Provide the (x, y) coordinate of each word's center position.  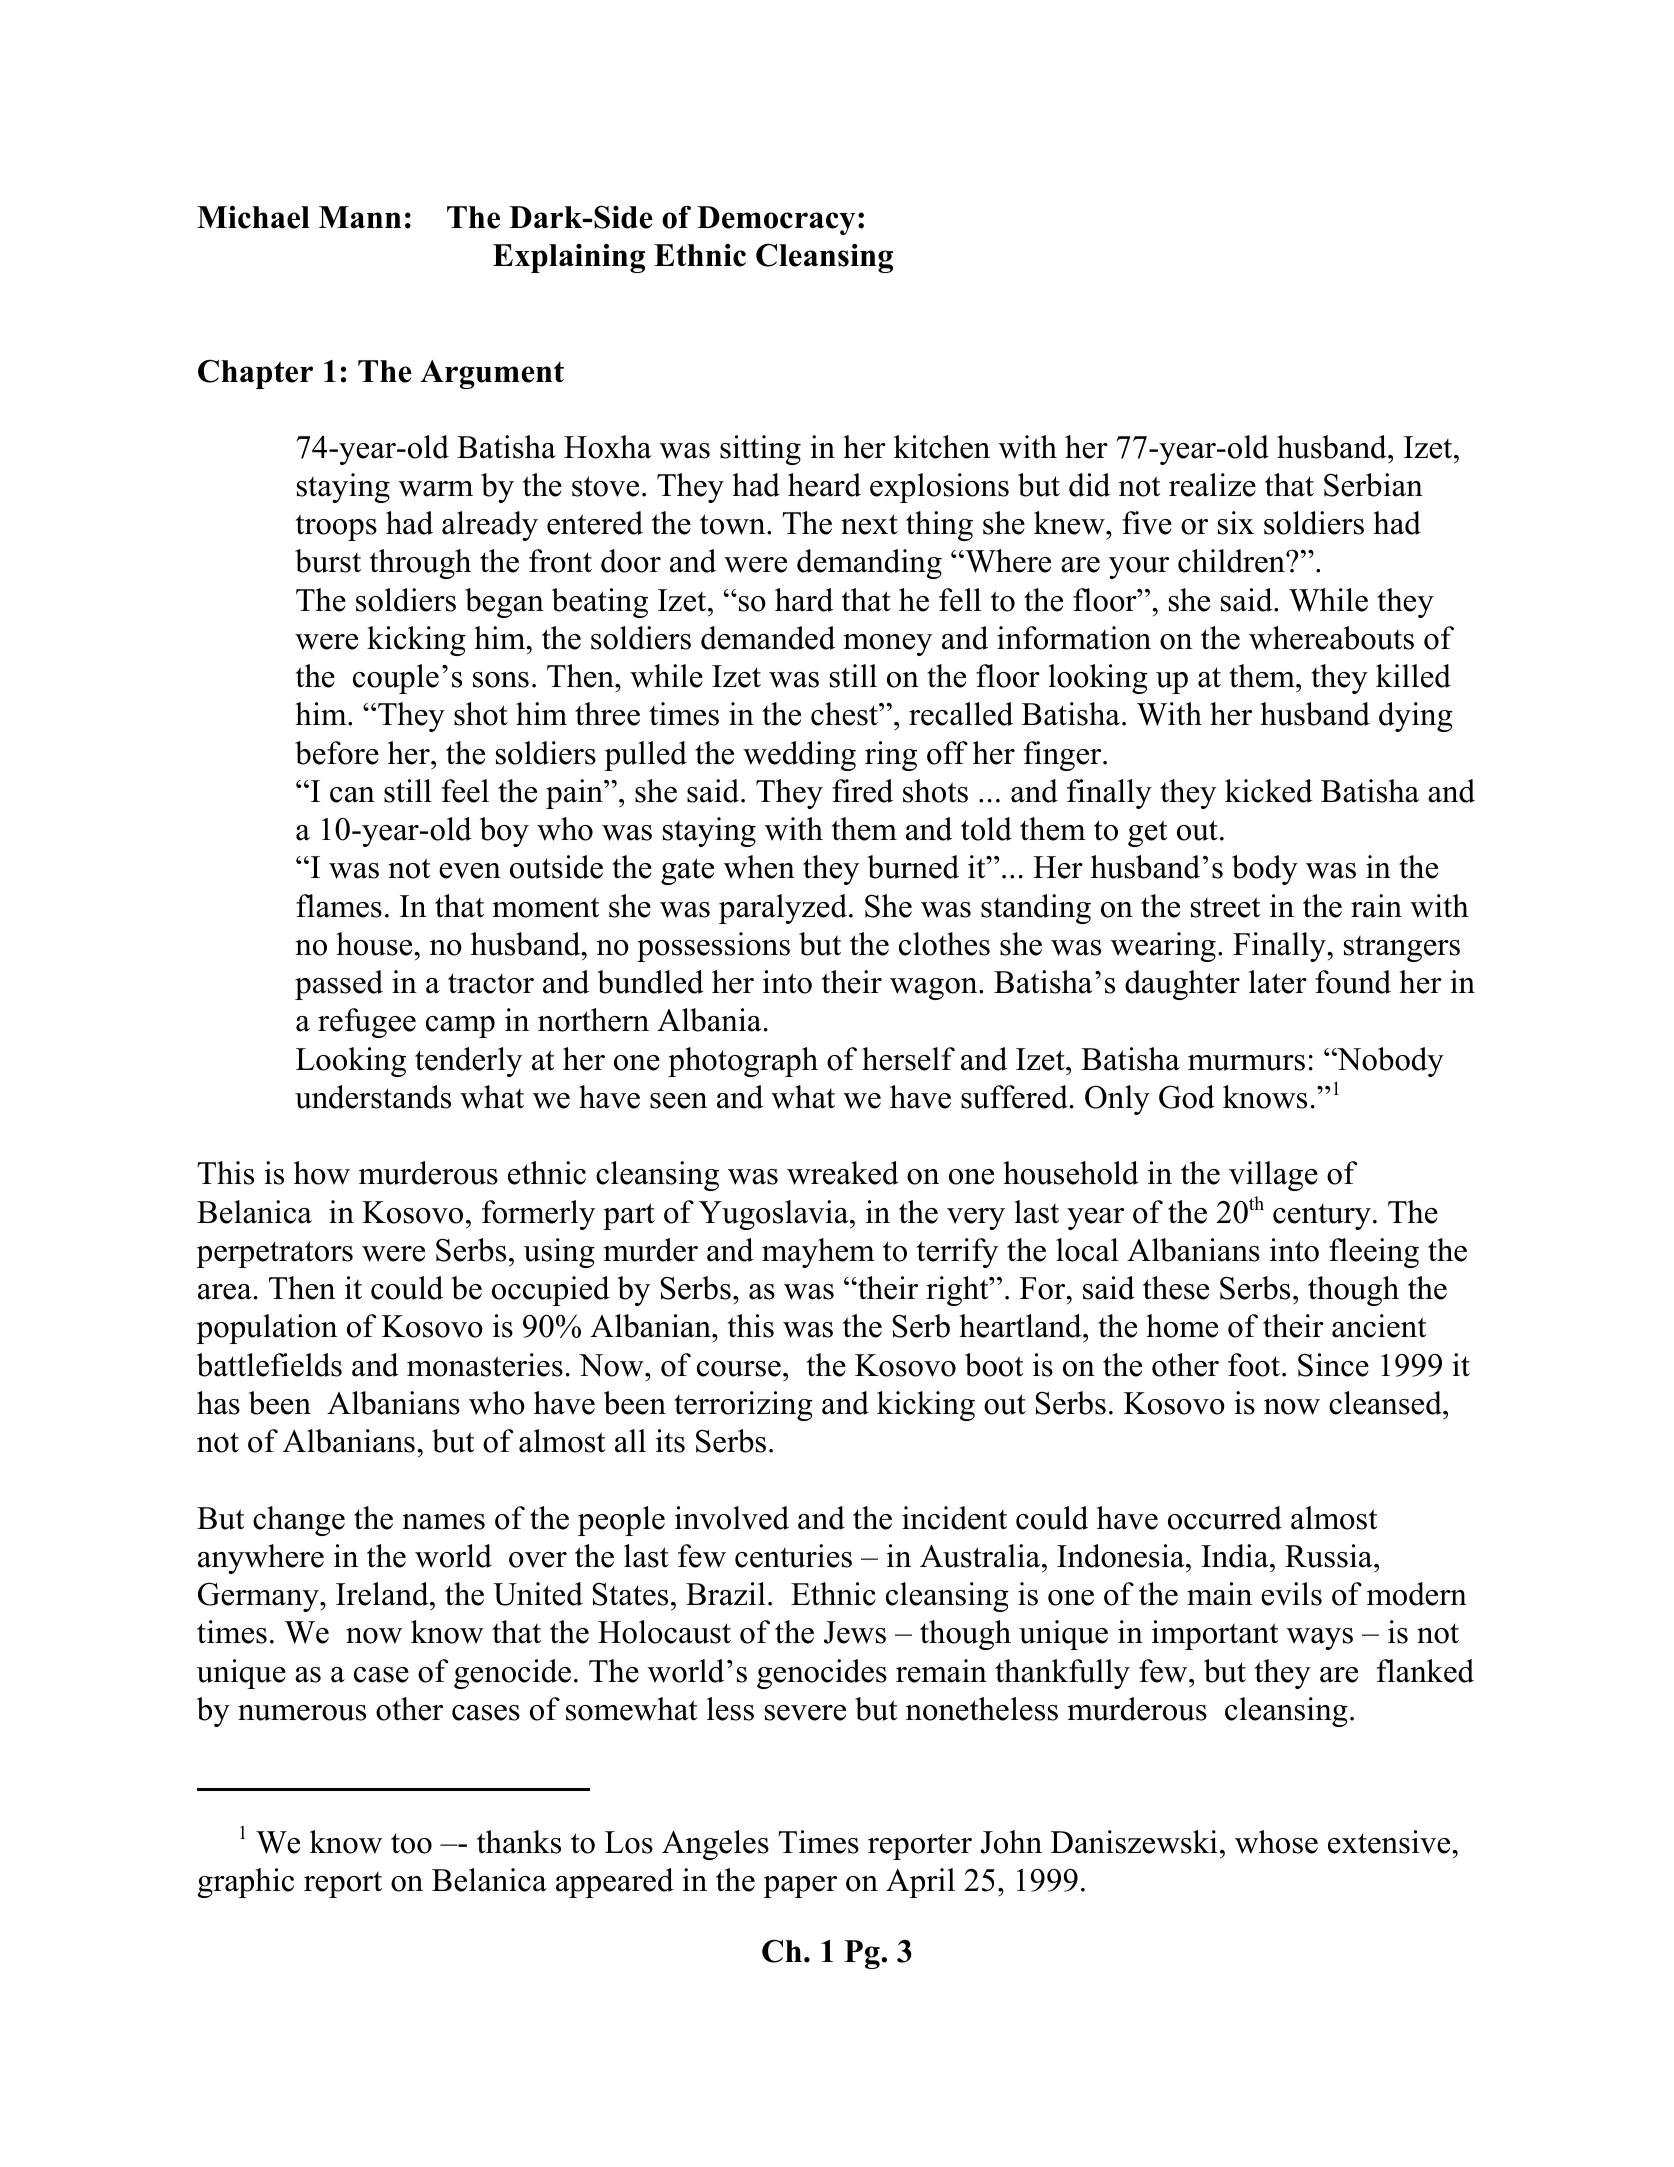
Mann (360, 217)
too (411, 1843)
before (337, 753)
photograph (743, 1062)
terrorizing (743, 1406)
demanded (768, 638)
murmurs (1246, 1063)
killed (1413, 676)
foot (1255, 1365)
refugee (367, 1023)
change (299, 1521)
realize (1212, 485)
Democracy (776, 220)
